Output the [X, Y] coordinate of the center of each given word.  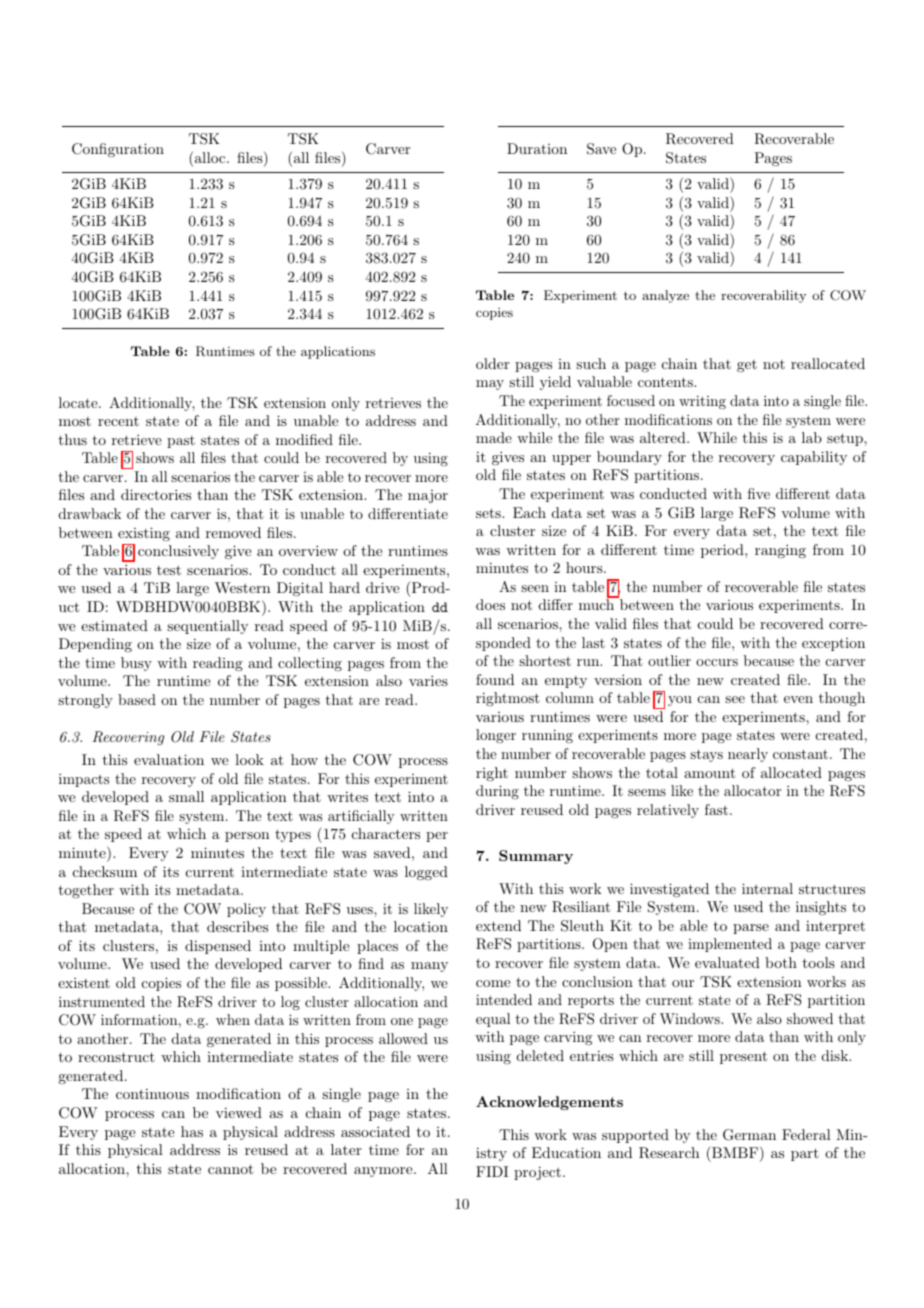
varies [428, 680]
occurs [717, 662]
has [192, 1131]
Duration [537, 148]
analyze [665, 296]
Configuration [118, 150]
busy [136, 664]
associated [375, 1131]
